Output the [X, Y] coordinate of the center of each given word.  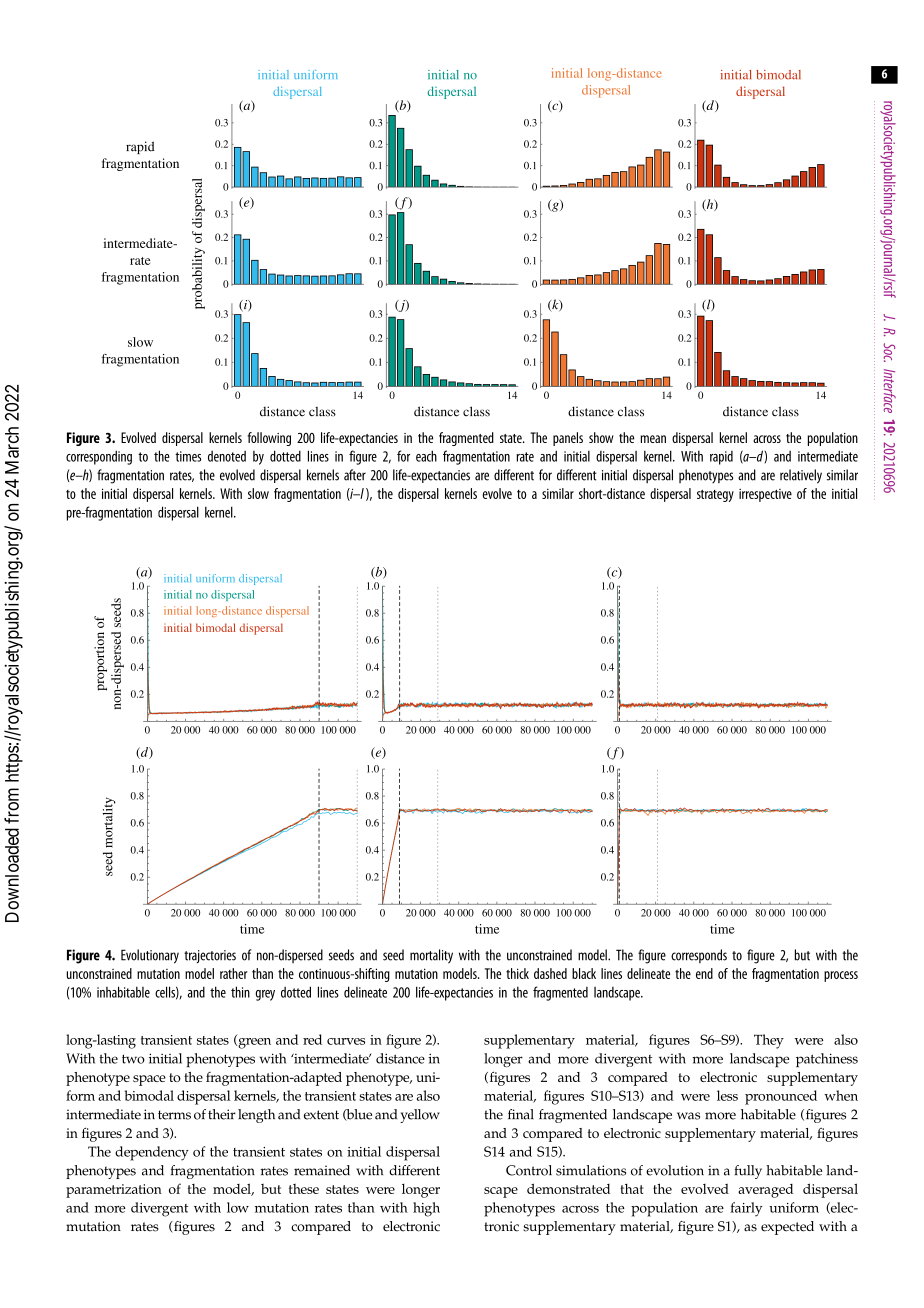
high [426, 1209]
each [426, 456]
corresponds [699, 956]
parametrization [114, 1191]
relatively [801, 476]
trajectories [210, 956]
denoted [227, 456]
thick [517, 973]
